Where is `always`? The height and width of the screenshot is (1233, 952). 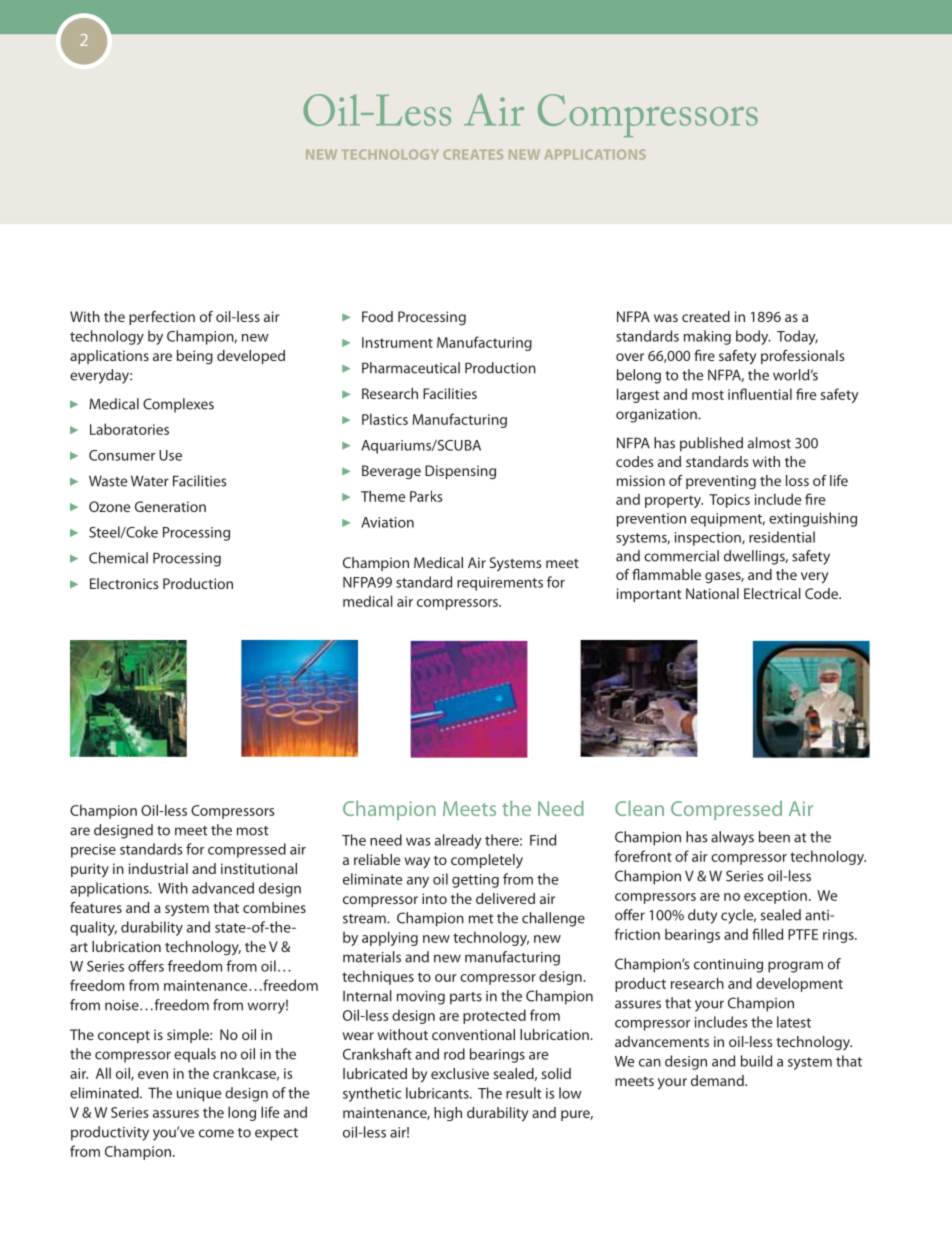
always is located at coordinates (732, 838).
